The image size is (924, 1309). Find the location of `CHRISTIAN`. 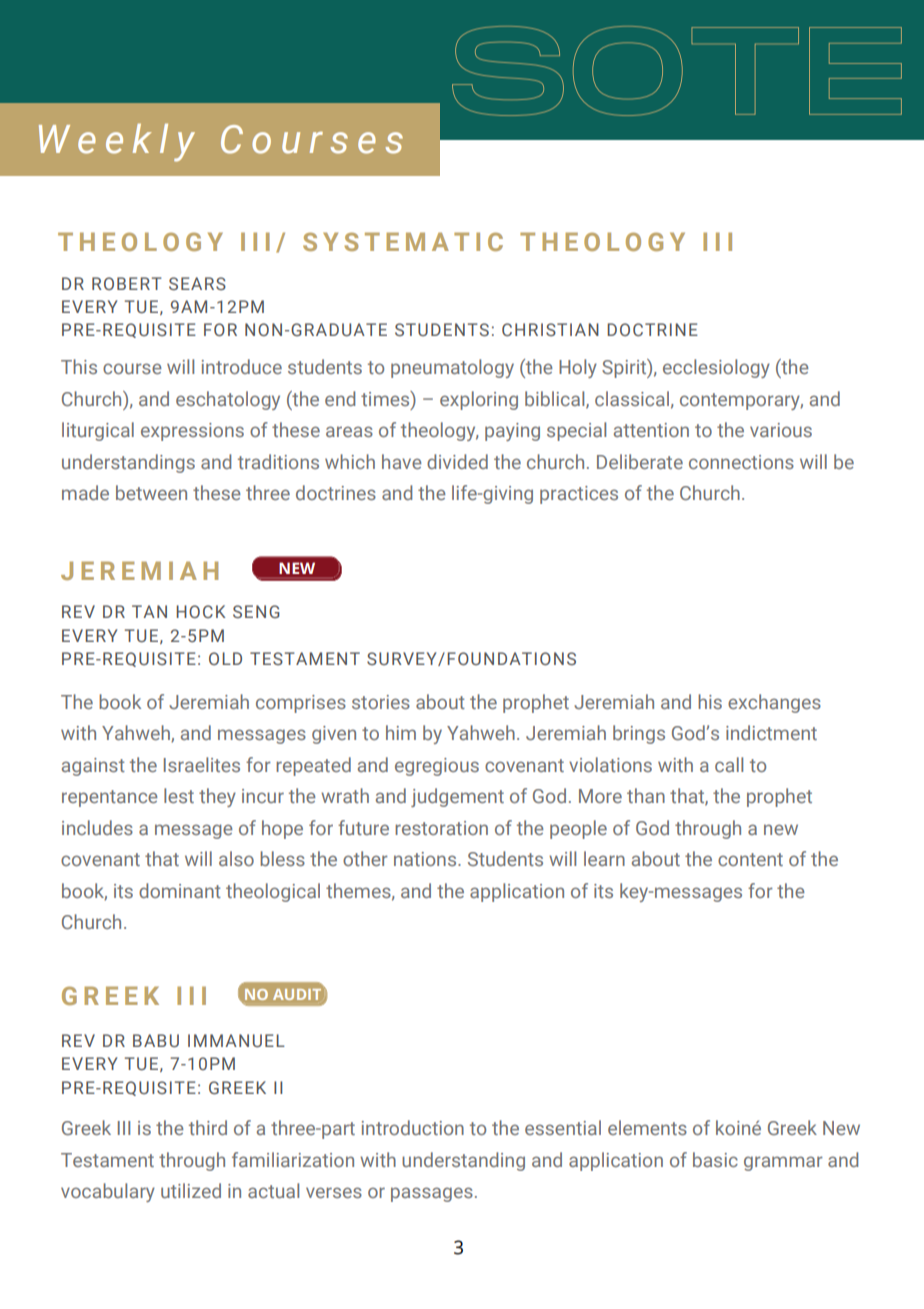

CHRISTIAN is located at coordinates (550, 329).
